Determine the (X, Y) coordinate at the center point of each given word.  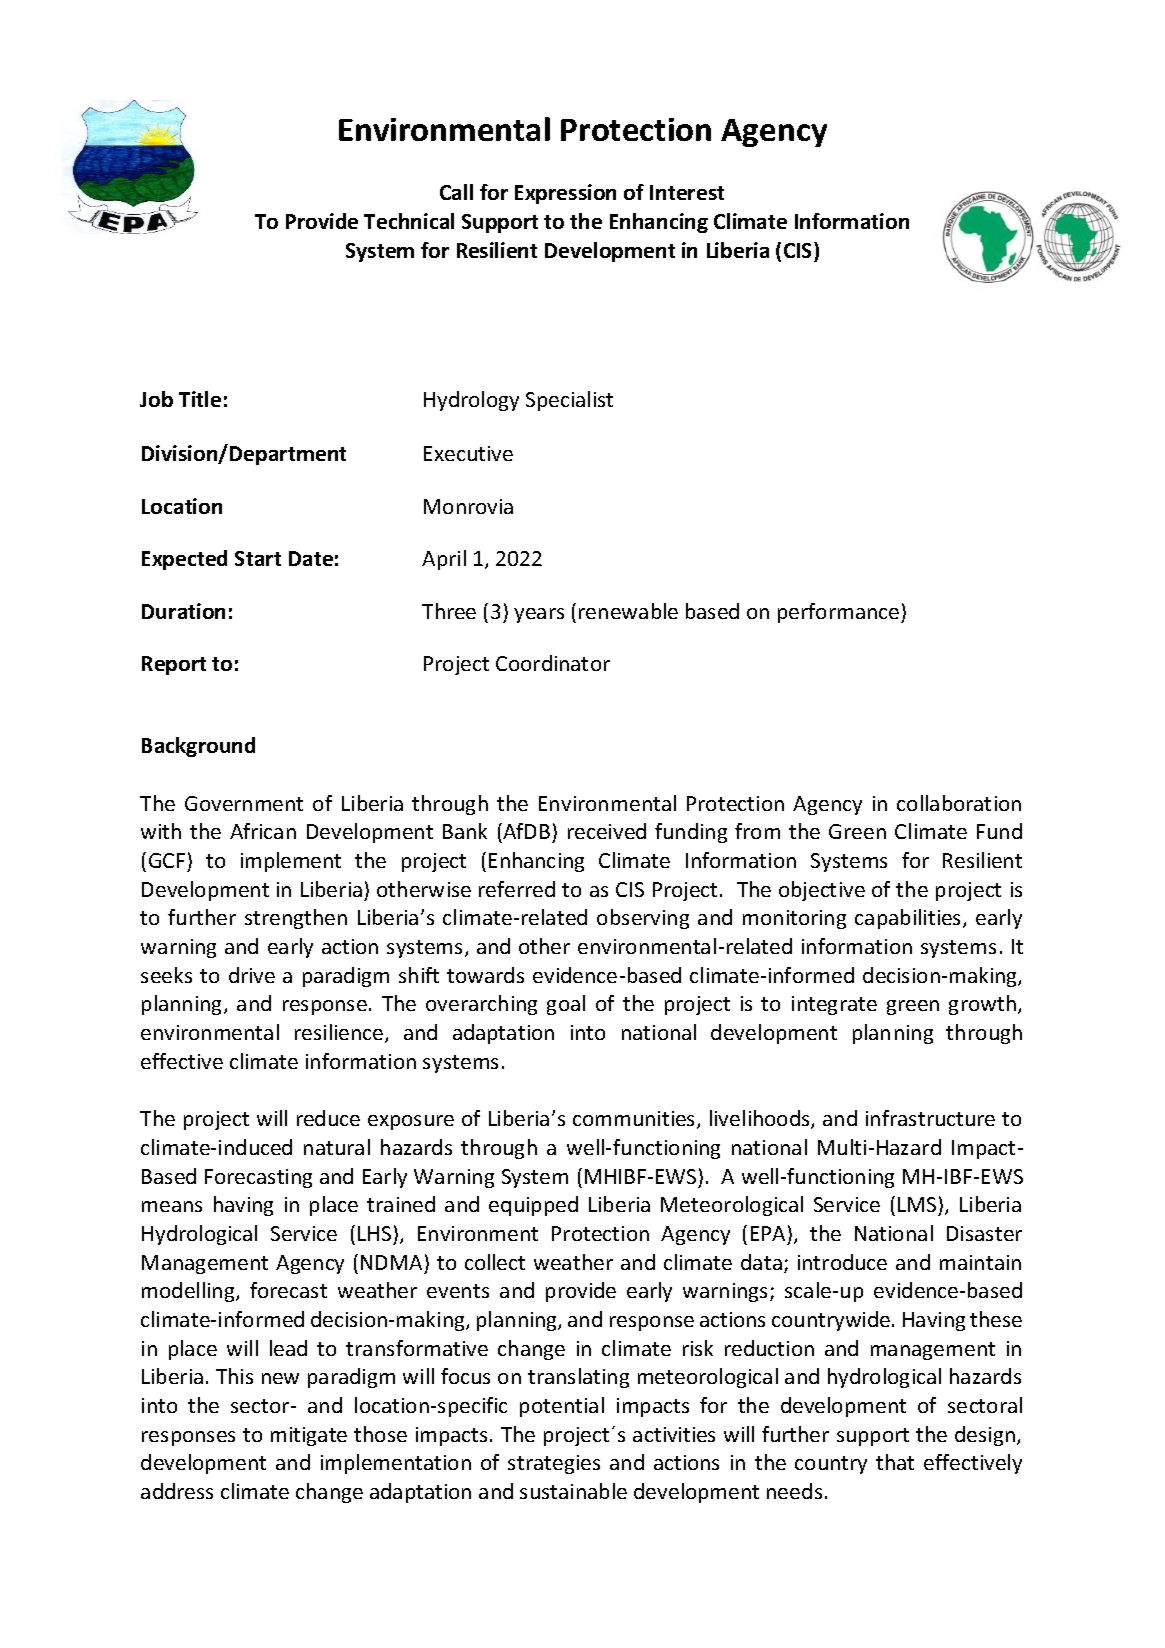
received (607, 831)
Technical (409, 221)
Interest (687, 192)
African (263, 831)
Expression (565, 194)
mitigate (309, 1436)
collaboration (959, 803)
